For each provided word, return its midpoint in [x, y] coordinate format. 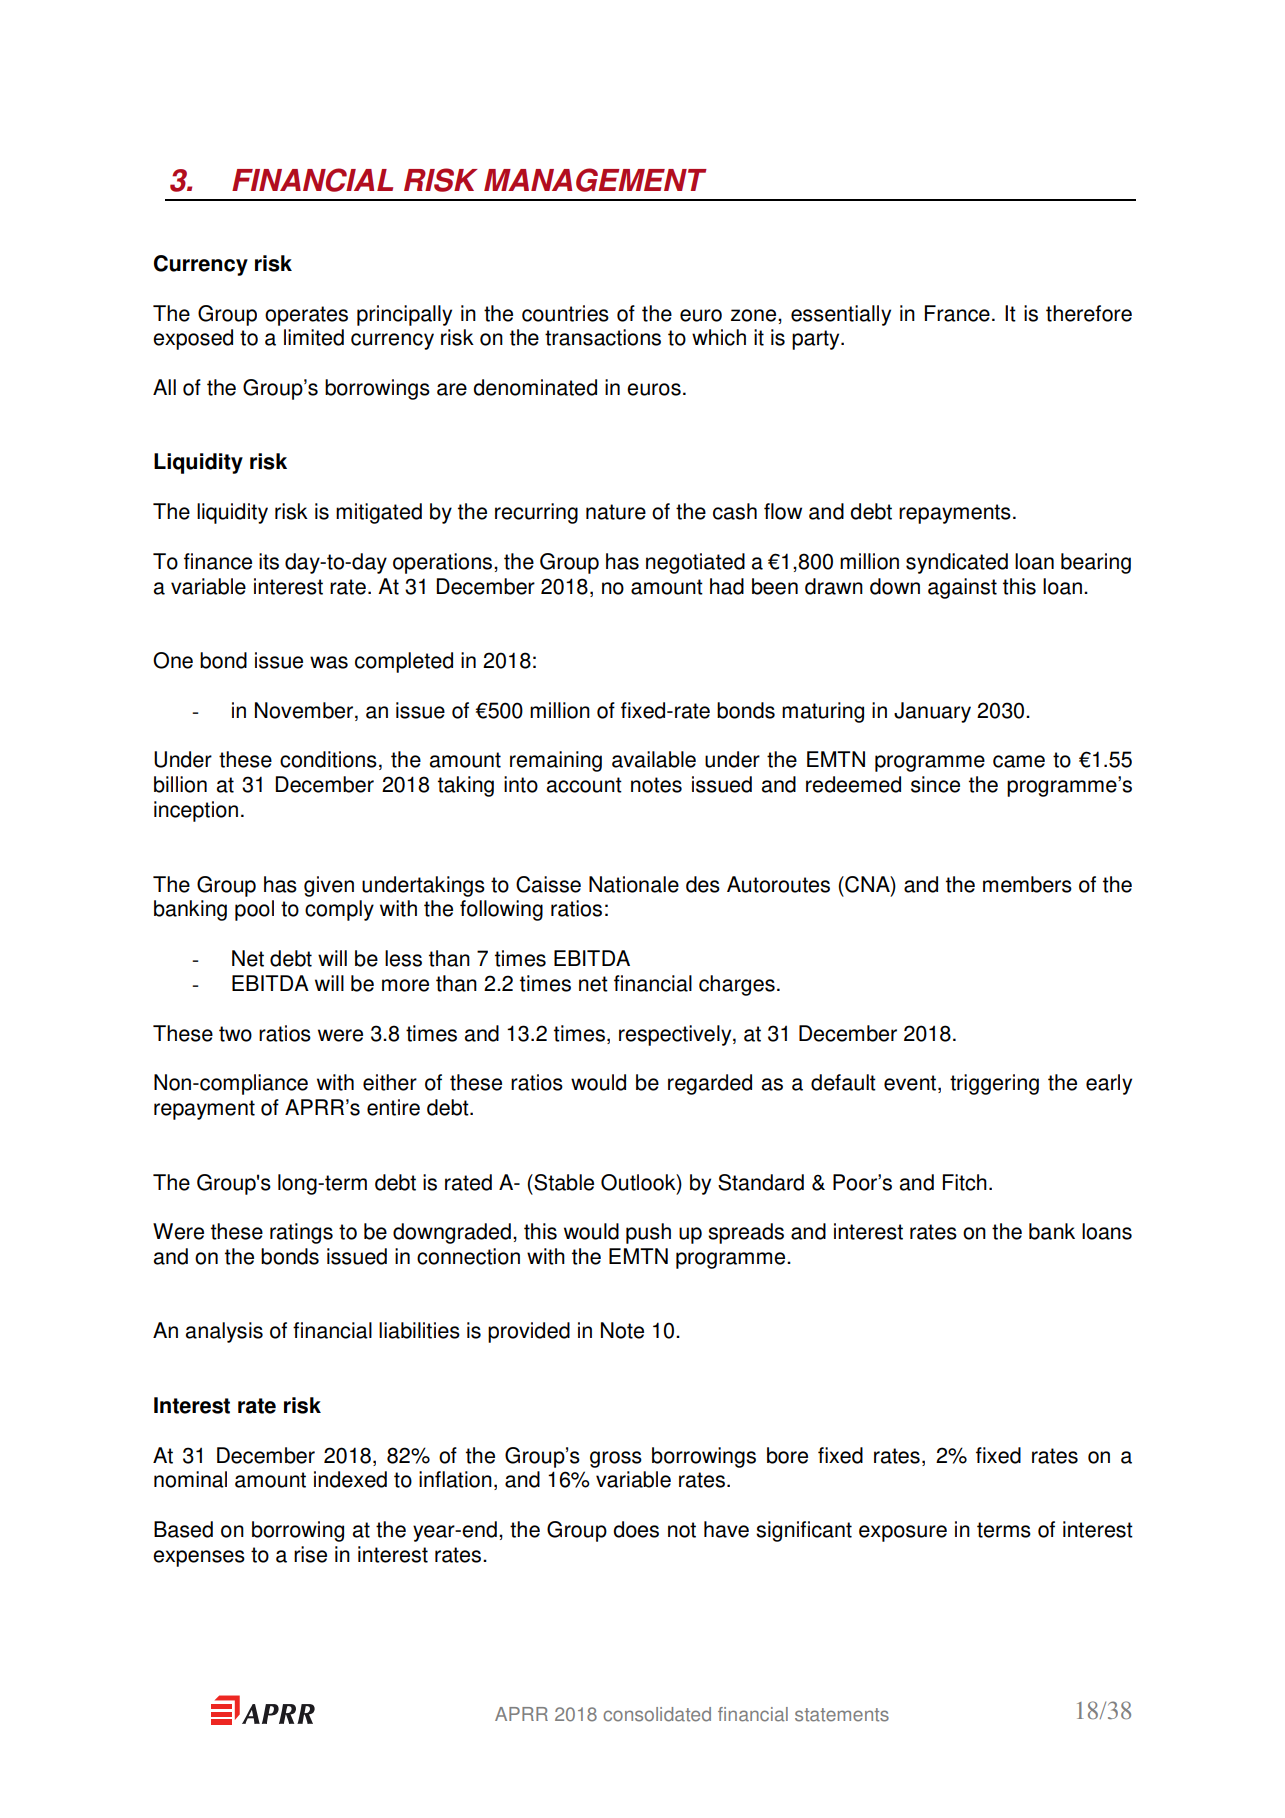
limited [314, 337]
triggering [994, 1084]
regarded [710, 1084]
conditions [328, 759]
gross [616, 1459]
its [269, 561]
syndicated [957, 563]
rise [310, 1554]
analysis [224, 1332]
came [1019, 761]
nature [616, 512]
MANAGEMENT [595, 180]
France [957, 313]
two [235, 1034]
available [654, 759]
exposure [903, 1533]
